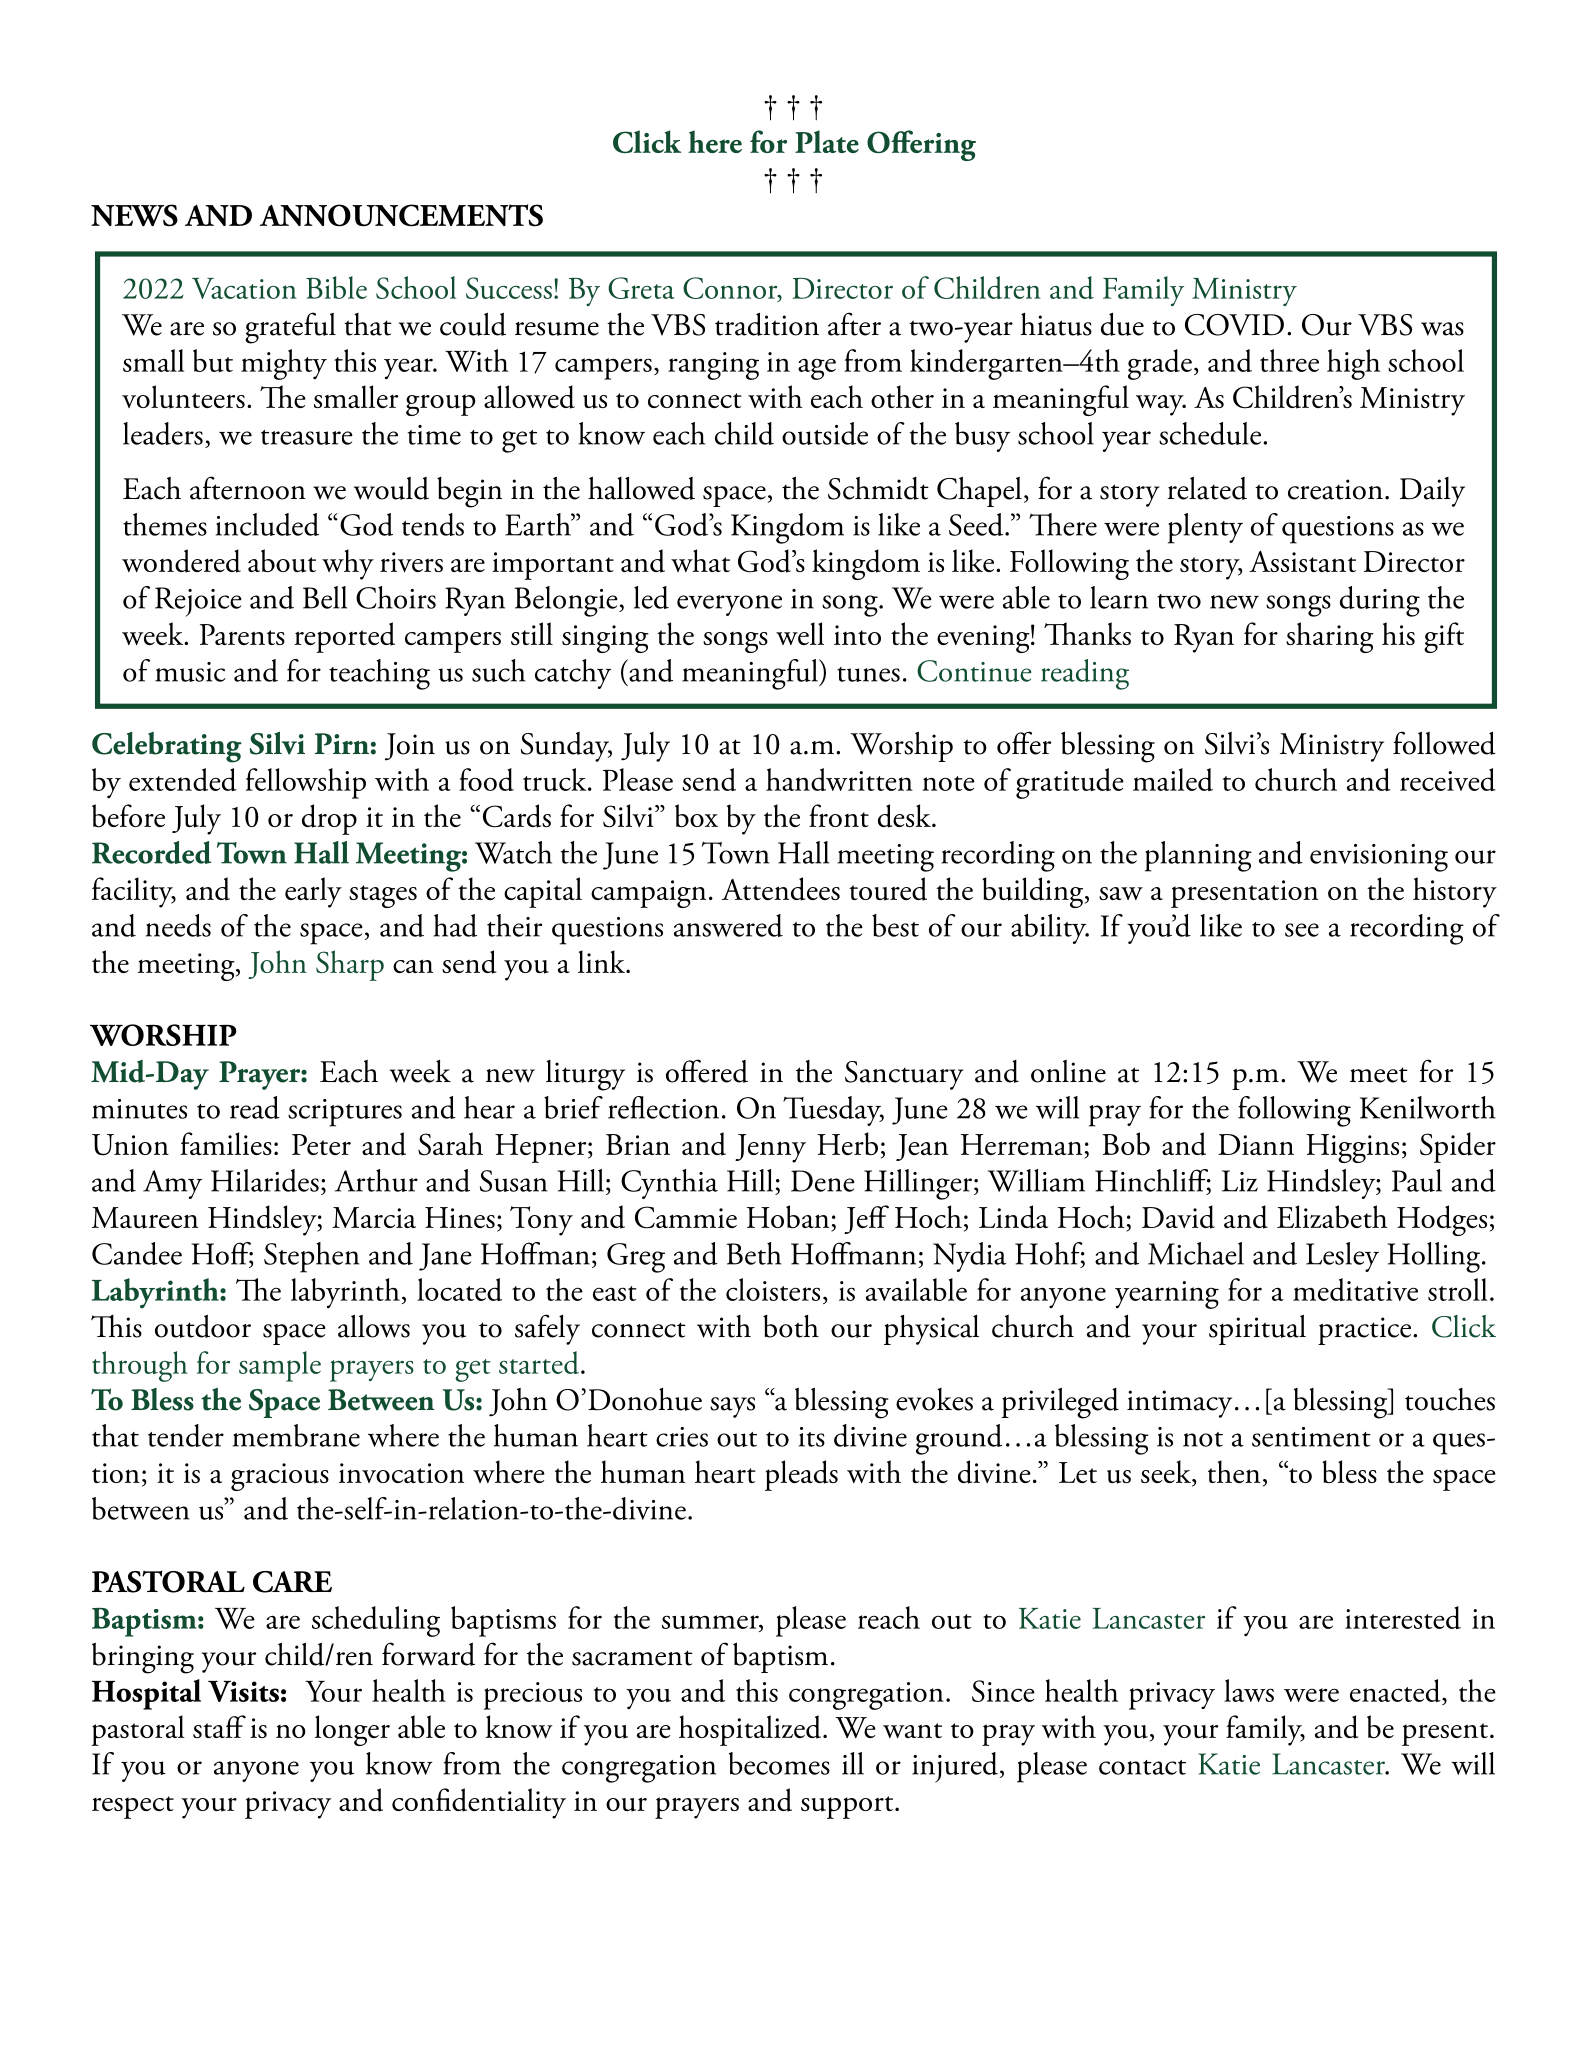 The height and width of the screenshot is (2061, 1592). What do you see at coordinates (401, 215) in the screenshot?
I see `ANNOUNCEMENTS` at bounding box center [401, 215].
